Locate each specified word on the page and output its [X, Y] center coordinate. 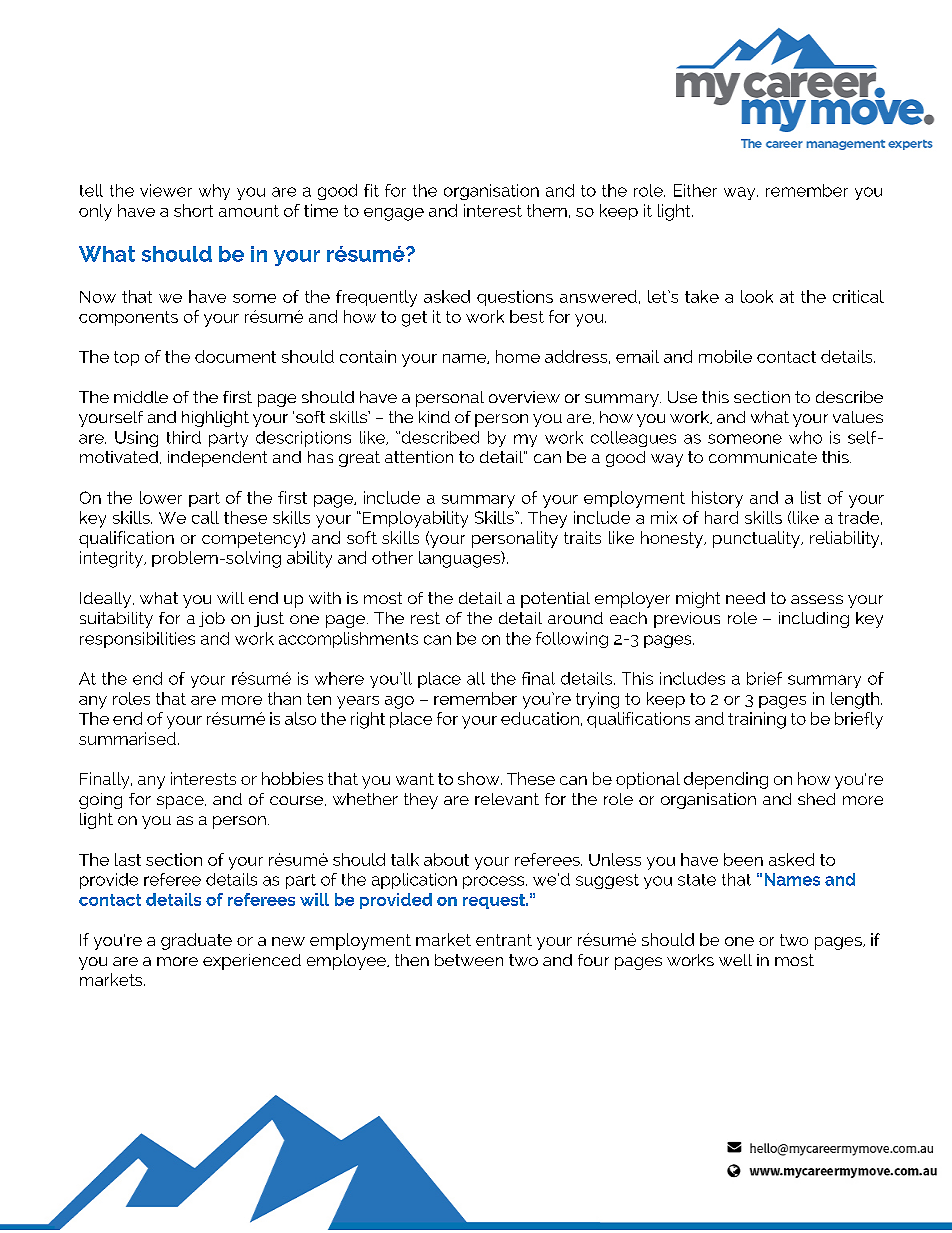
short [193, 210]
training [757, 720]
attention [419, 457]
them [547, 210]
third [184, 437]
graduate [196, 941]
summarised [127, 738]
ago [399, 702]
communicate [763, 457]
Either [695, 190]
